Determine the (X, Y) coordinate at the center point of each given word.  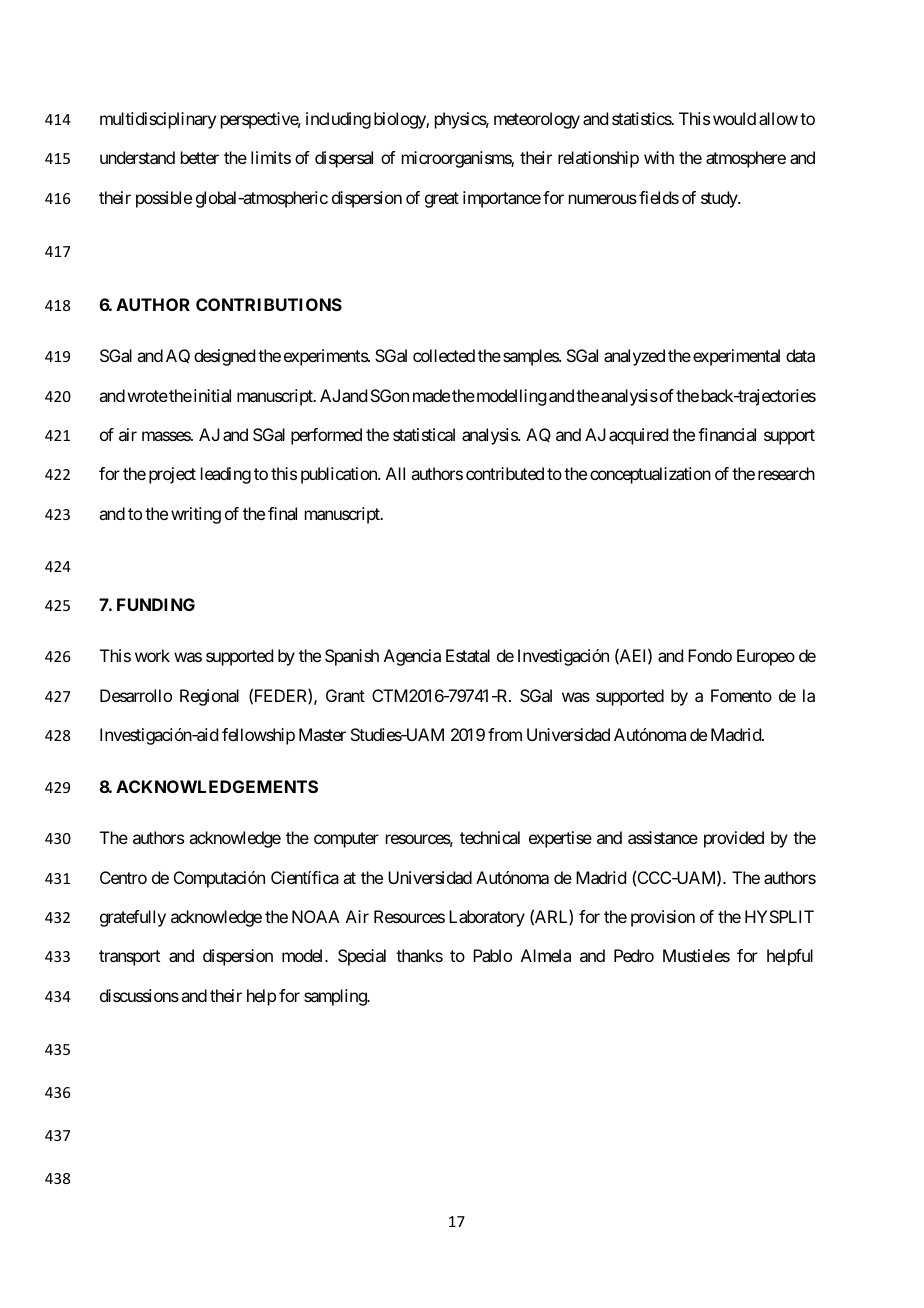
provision (663, 918)
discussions (139, 995)
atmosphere (746, 159)
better (200, 157)
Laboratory (487, 918)
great (442, 200)
